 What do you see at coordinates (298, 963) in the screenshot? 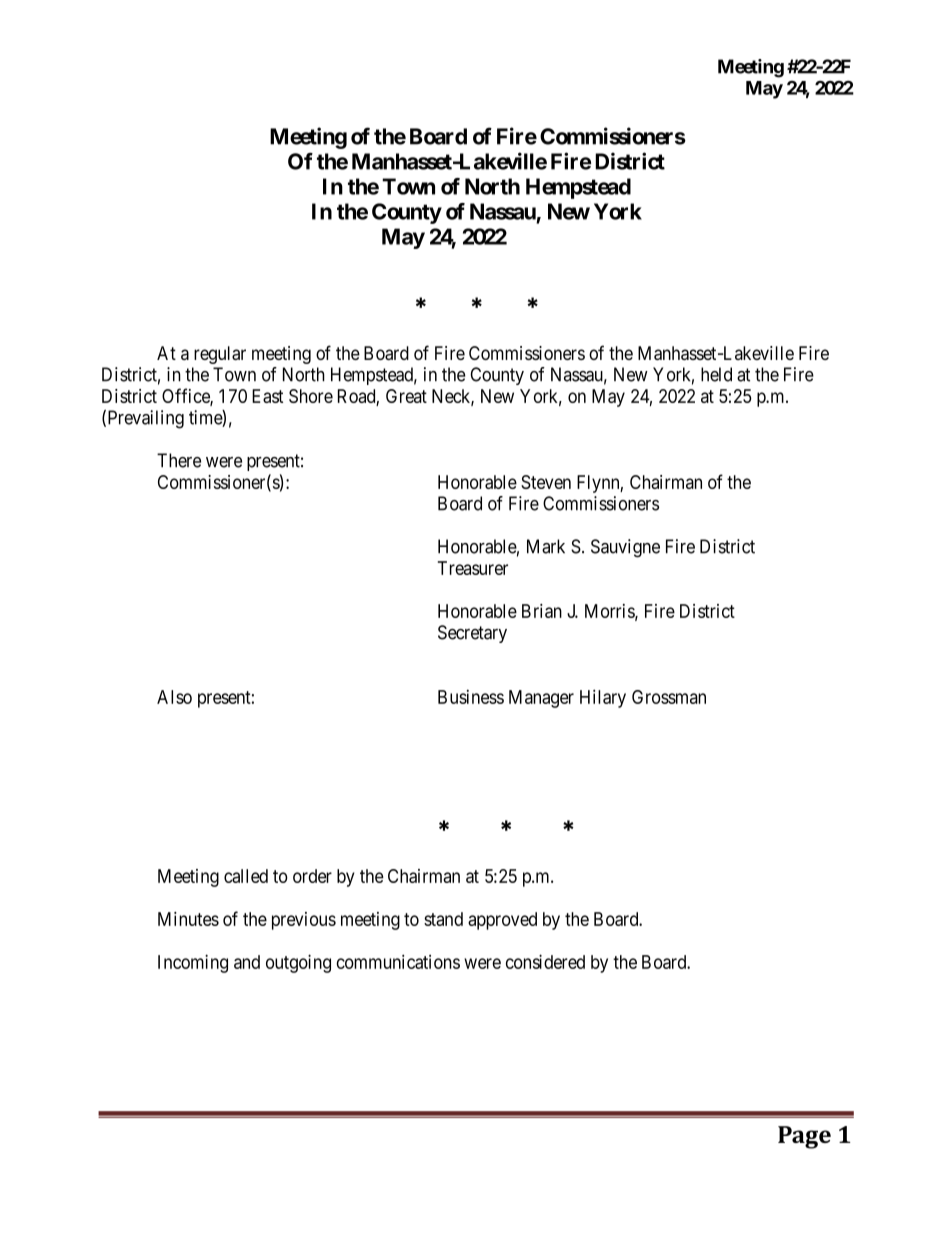
I see `outgoing` at bounding box center [298, 963].
